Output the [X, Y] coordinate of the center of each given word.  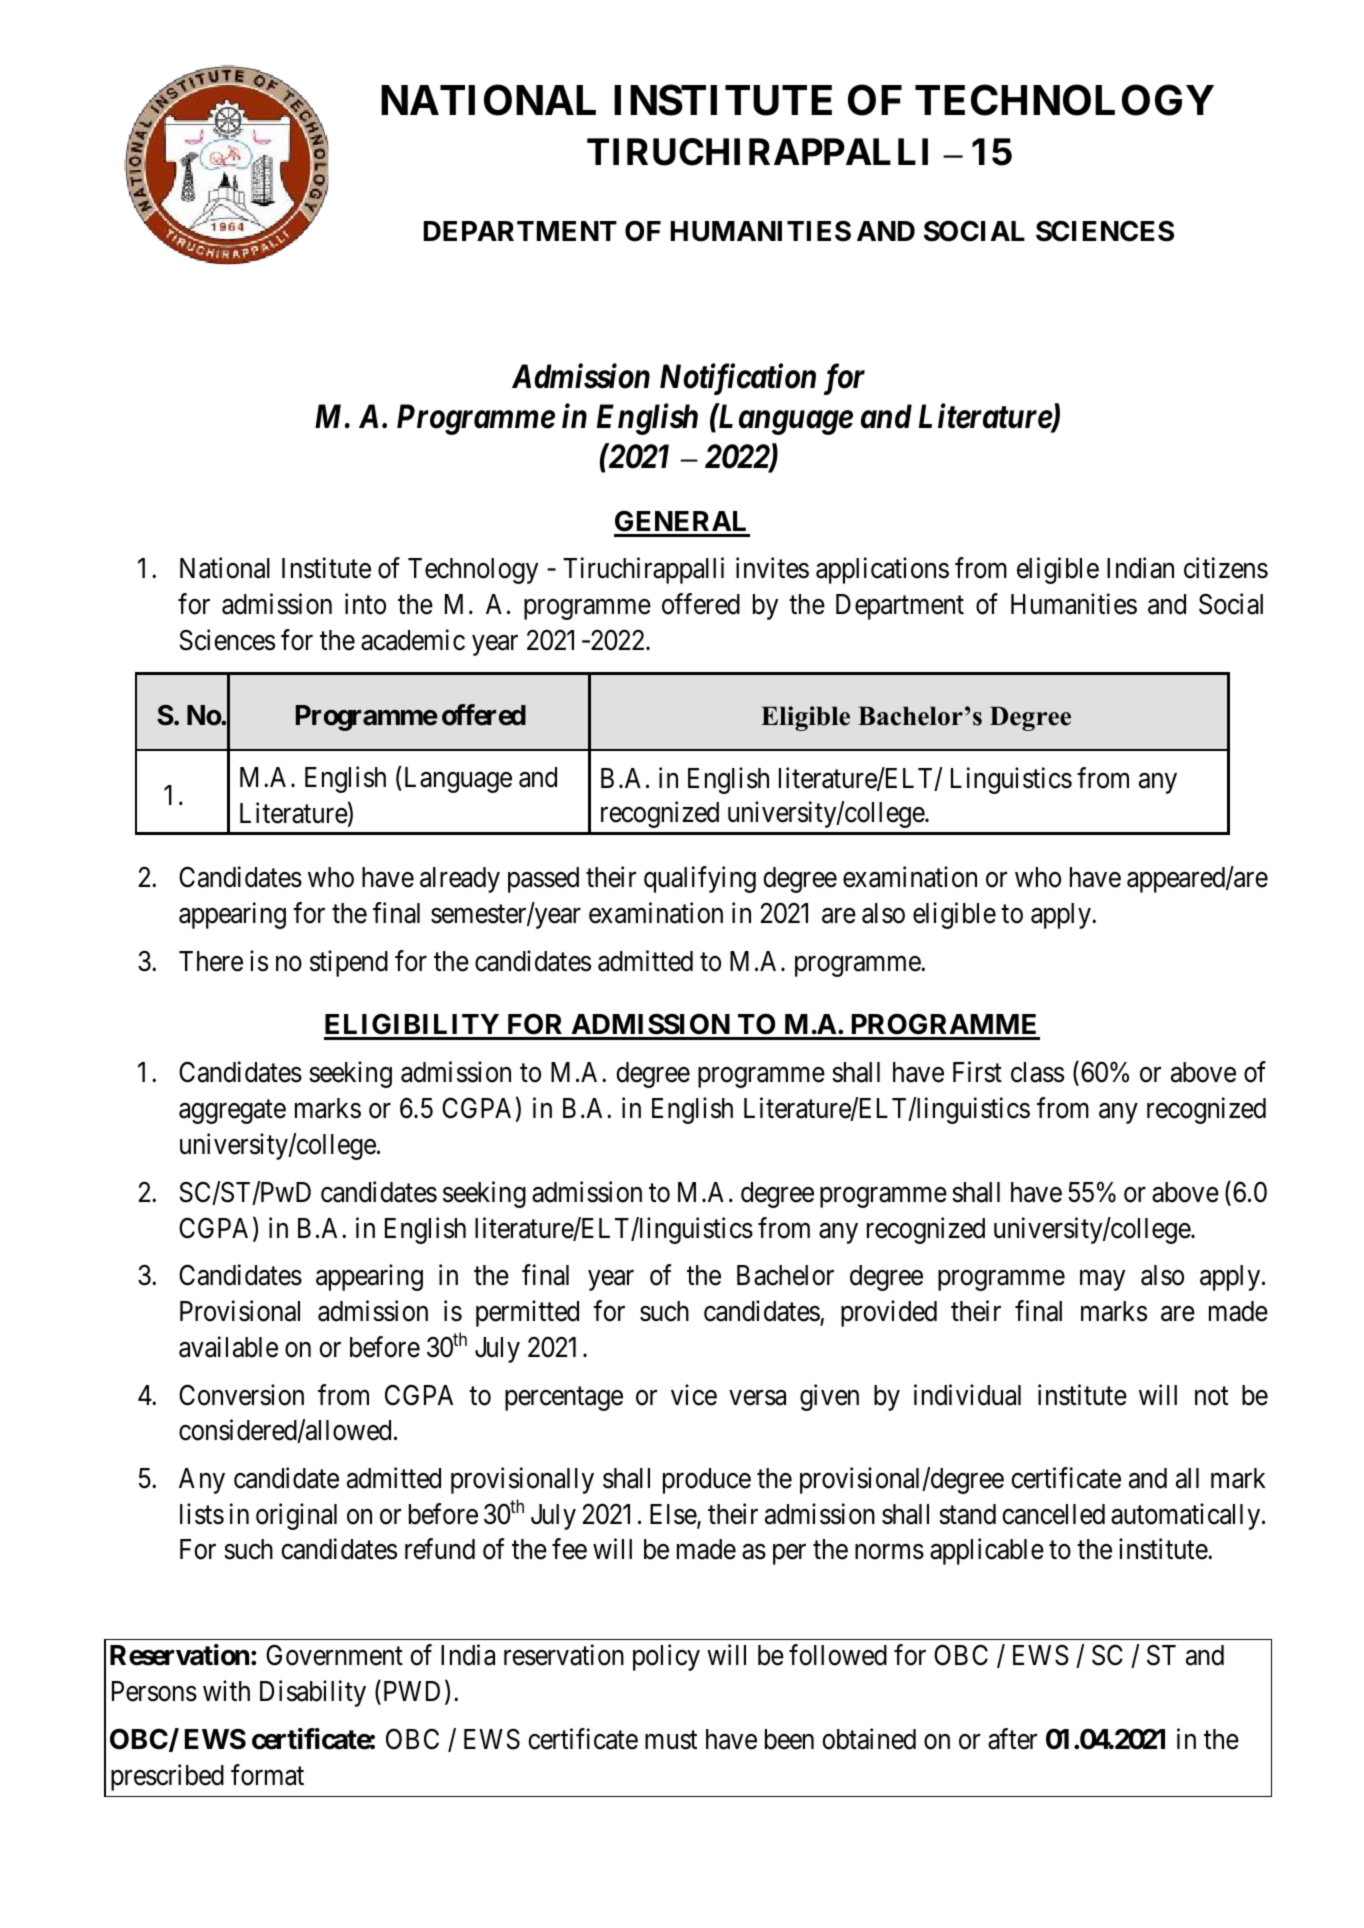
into [365, 604]
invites [772, 568]
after [1012, 1739]
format [267, 1775]
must [671, 1740]
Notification [738, 379]
